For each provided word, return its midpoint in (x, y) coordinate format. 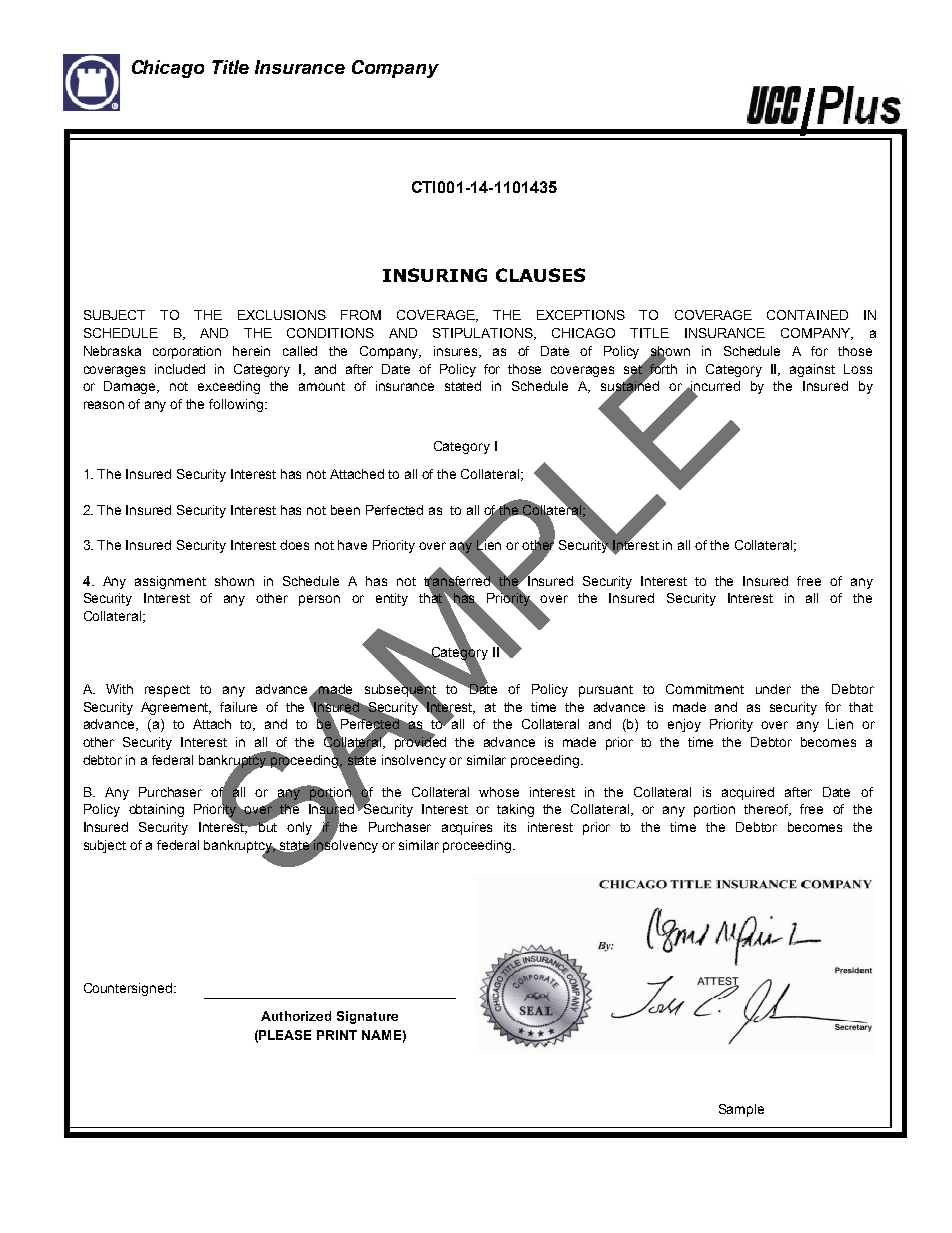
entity (392, 599)
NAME (381, 1035)
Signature (367, 1017)
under (773, 689)
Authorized (296, 1016)
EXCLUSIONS (282, 315)
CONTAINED (807, 315)
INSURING (435, 275)
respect (167, 691)
